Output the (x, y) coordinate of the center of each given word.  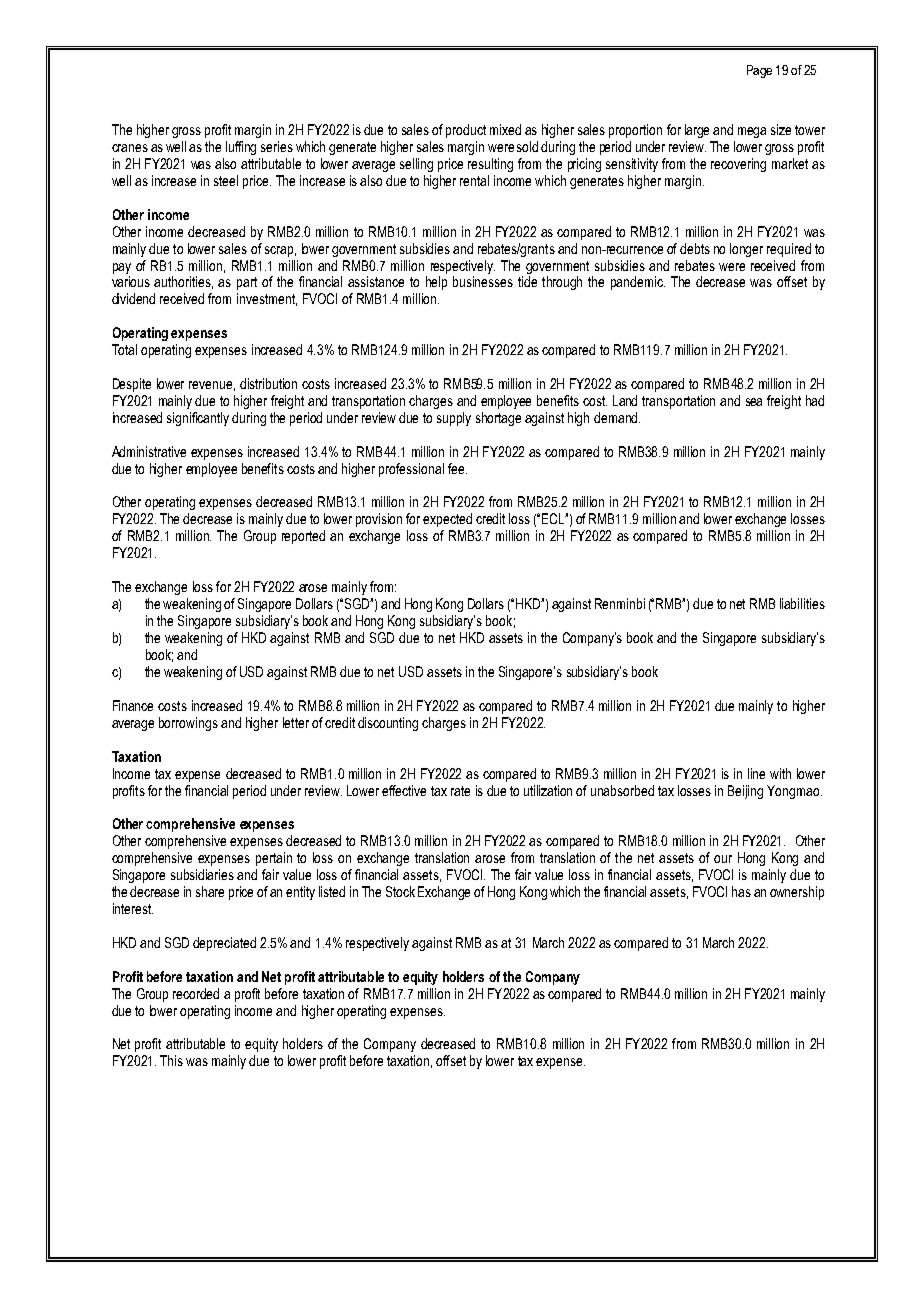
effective (404, 790)
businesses (483, 281)
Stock (400, 891)
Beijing (745, 792)
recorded (196, 993)
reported (303, 537)
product (466, 131)
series (277, 146)
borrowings (188, 724)
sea (754, 402)
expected (447, 520)
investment (267, 299)
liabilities (802, 603)
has (741, 891)
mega (752, 132)
